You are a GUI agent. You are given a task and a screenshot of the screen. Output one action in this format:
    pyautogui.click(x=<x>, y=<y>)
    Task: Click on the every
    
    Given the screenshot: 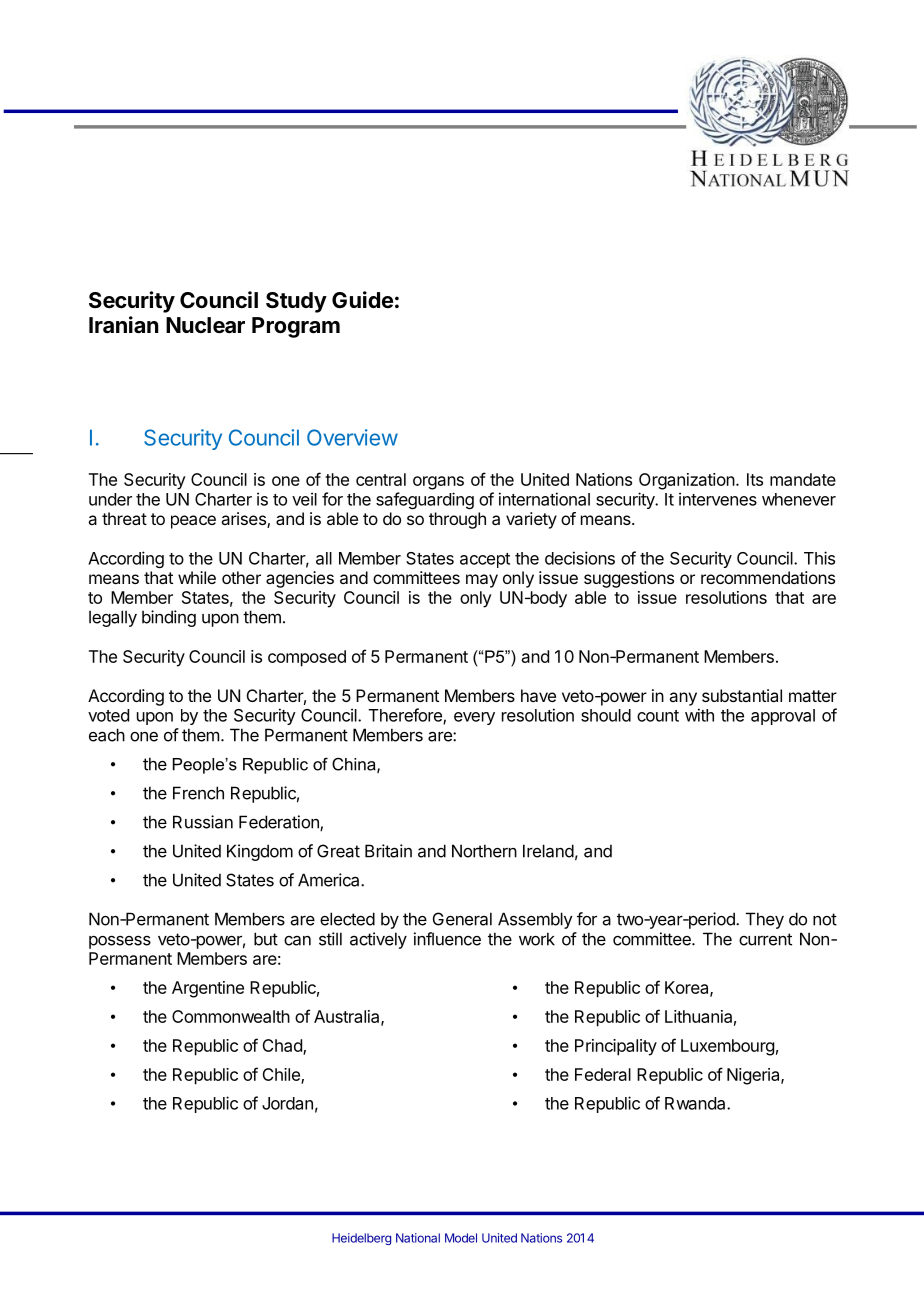 What is the action you would take?
    pyautogui.click(x=474, y=718)
